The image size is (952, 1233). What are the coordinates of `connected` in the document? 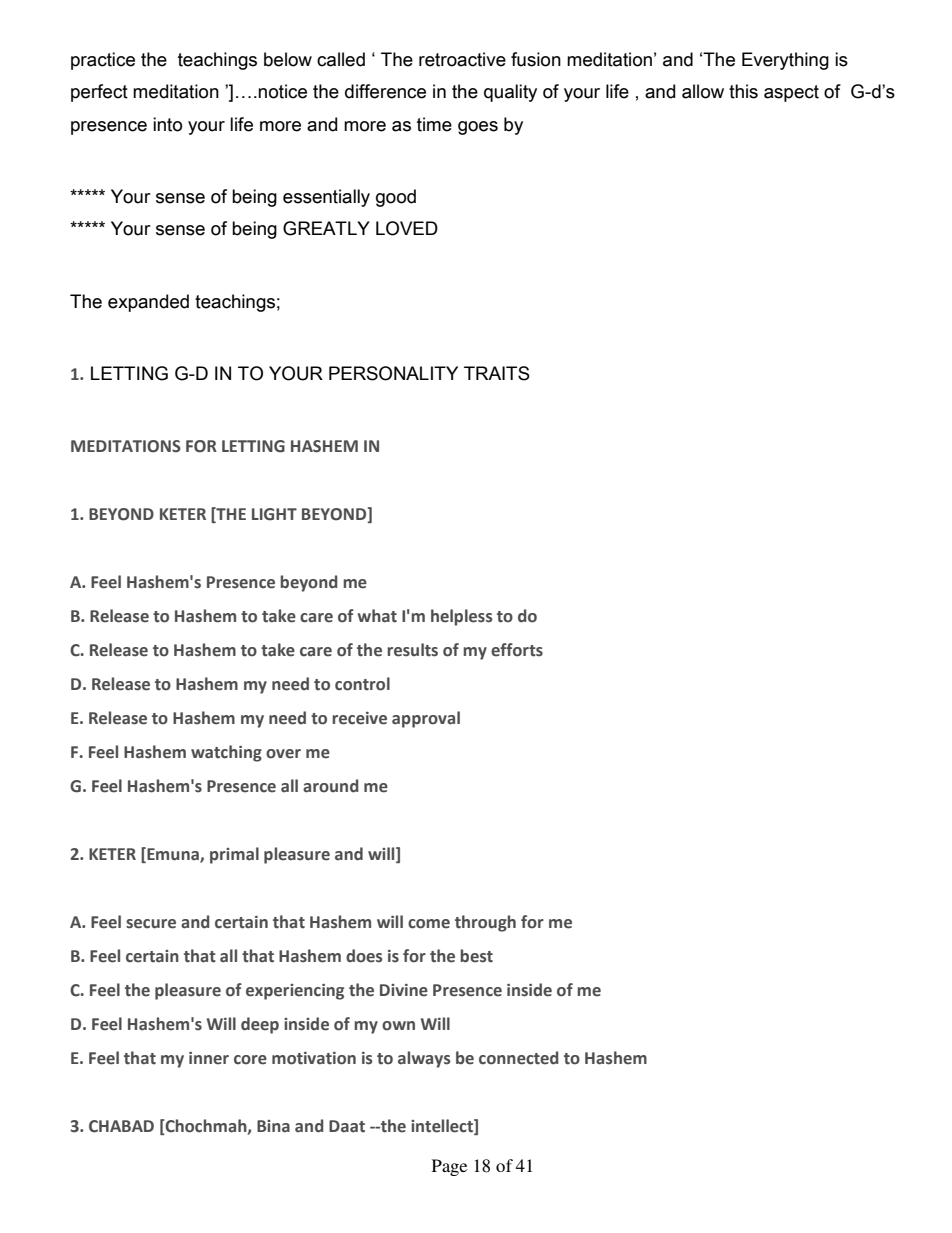 It's located at (519, 1058).
